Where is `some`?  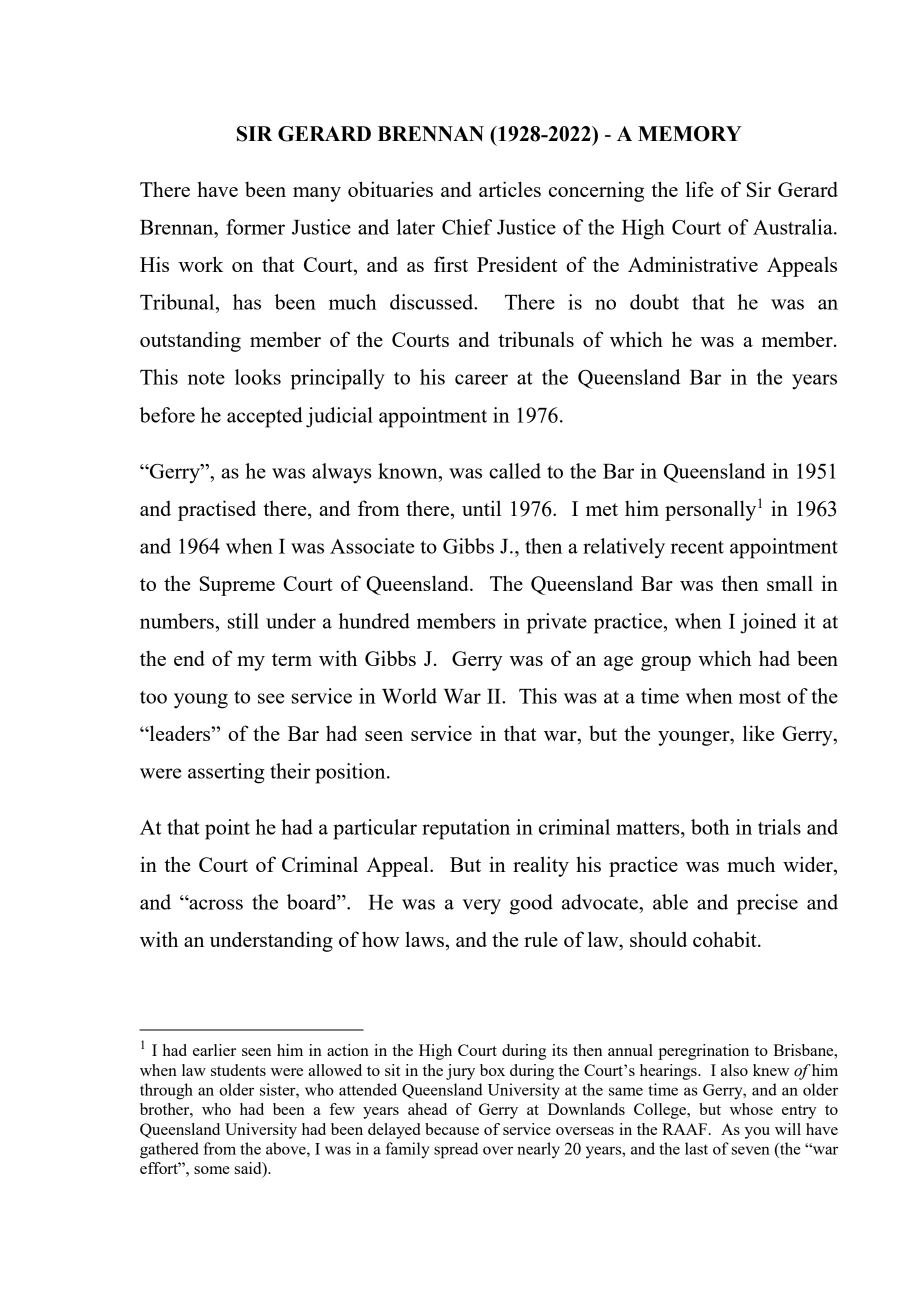
some is located at coordinates (212, 1170).
